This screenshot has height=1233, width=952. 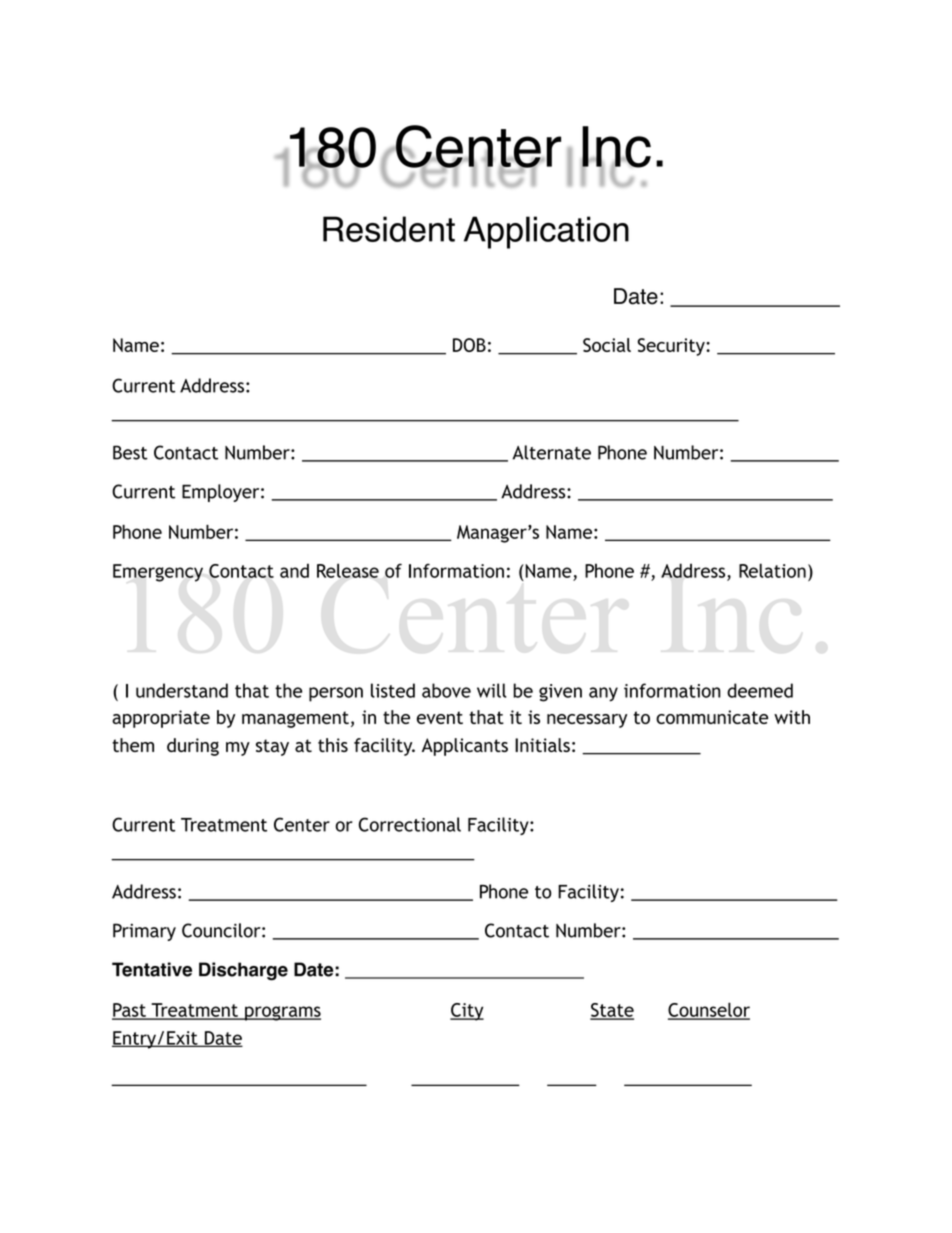 What do you see at coordinates (709, 1010) in the screenshot?
I see `Counselor` at bounding box center [709, 1010].
